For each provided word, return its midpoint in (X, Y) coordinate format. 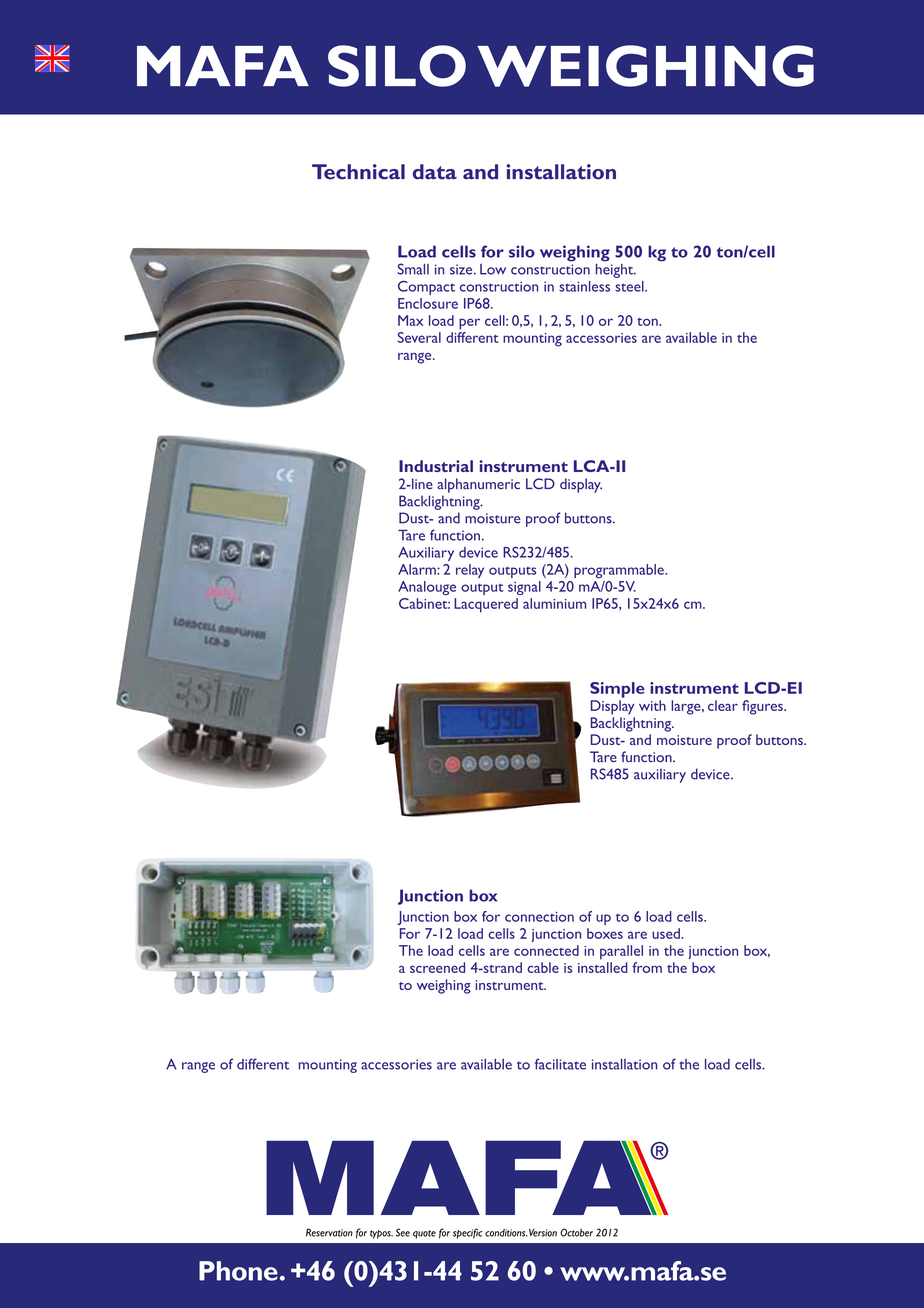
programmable (620, 571)
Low (493, 269)
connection (539, 917)
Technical (358, 172)
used (667, 933)
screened (437, 967)
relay (470, 571)
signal (524, 588)
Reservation (329, 1232)
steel (630, 286)
